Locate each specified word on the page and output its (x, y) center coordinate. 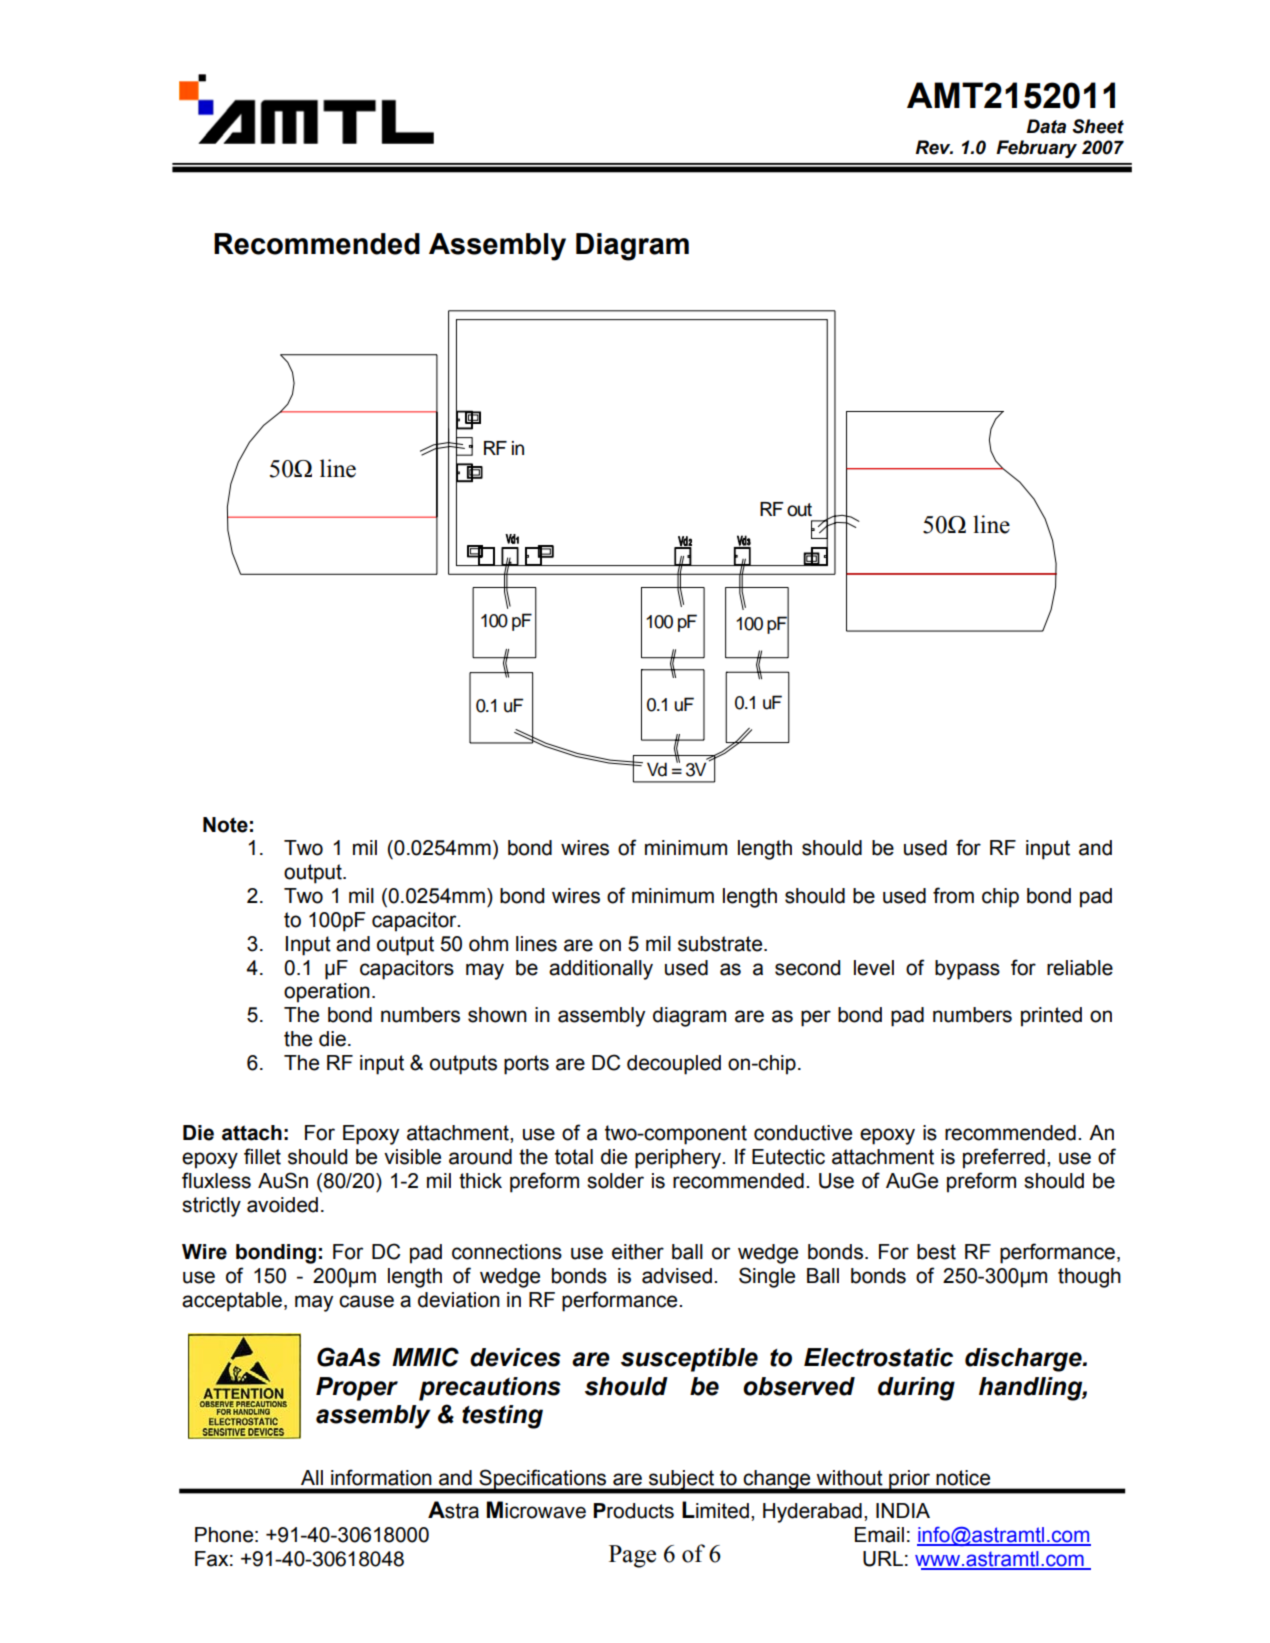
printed (1051, 1017)
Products (633, 1511)
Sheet (1098, 126)
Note (225, 825)
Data (1046, 126)
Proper (357, 1389)
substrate (721, 944)
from (953, 895)
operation (327, 993)
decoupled (674, 1065)
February (1036, 149)
